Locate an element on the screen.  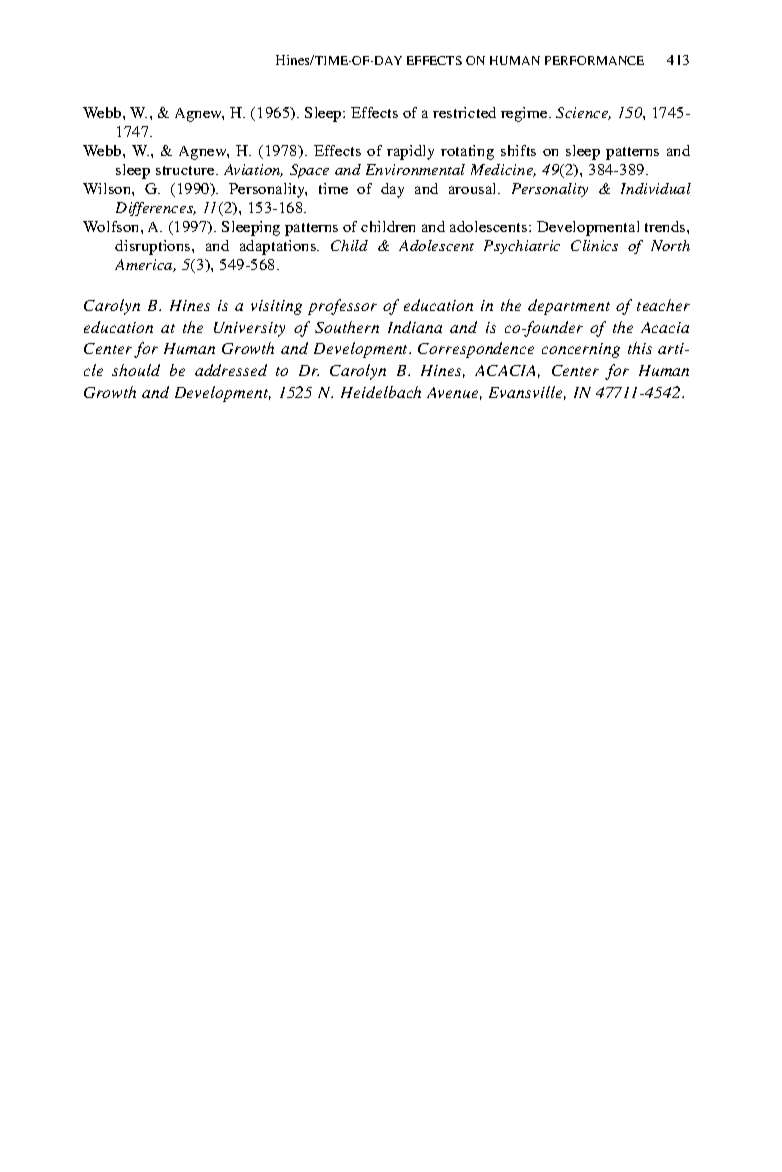
adaptations is located at coordinates (279, 247).
